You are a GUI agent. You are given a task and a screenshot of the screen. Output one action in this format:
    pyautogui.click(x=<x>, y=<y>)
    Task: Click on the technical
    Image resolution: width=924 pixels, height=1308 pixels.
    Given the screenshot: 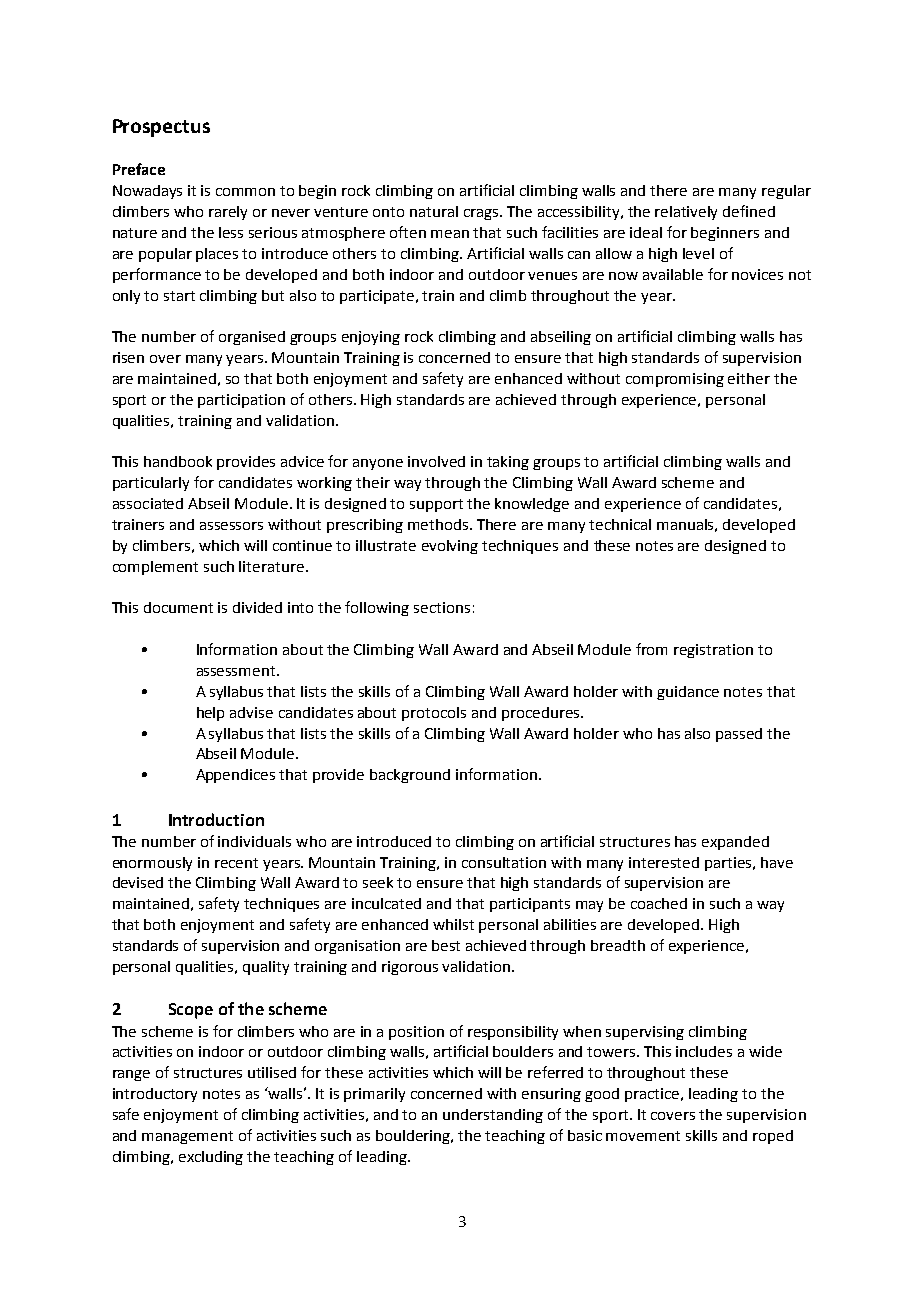 What is the action you would take?
    pyautogui.click(x=620, y=524)
